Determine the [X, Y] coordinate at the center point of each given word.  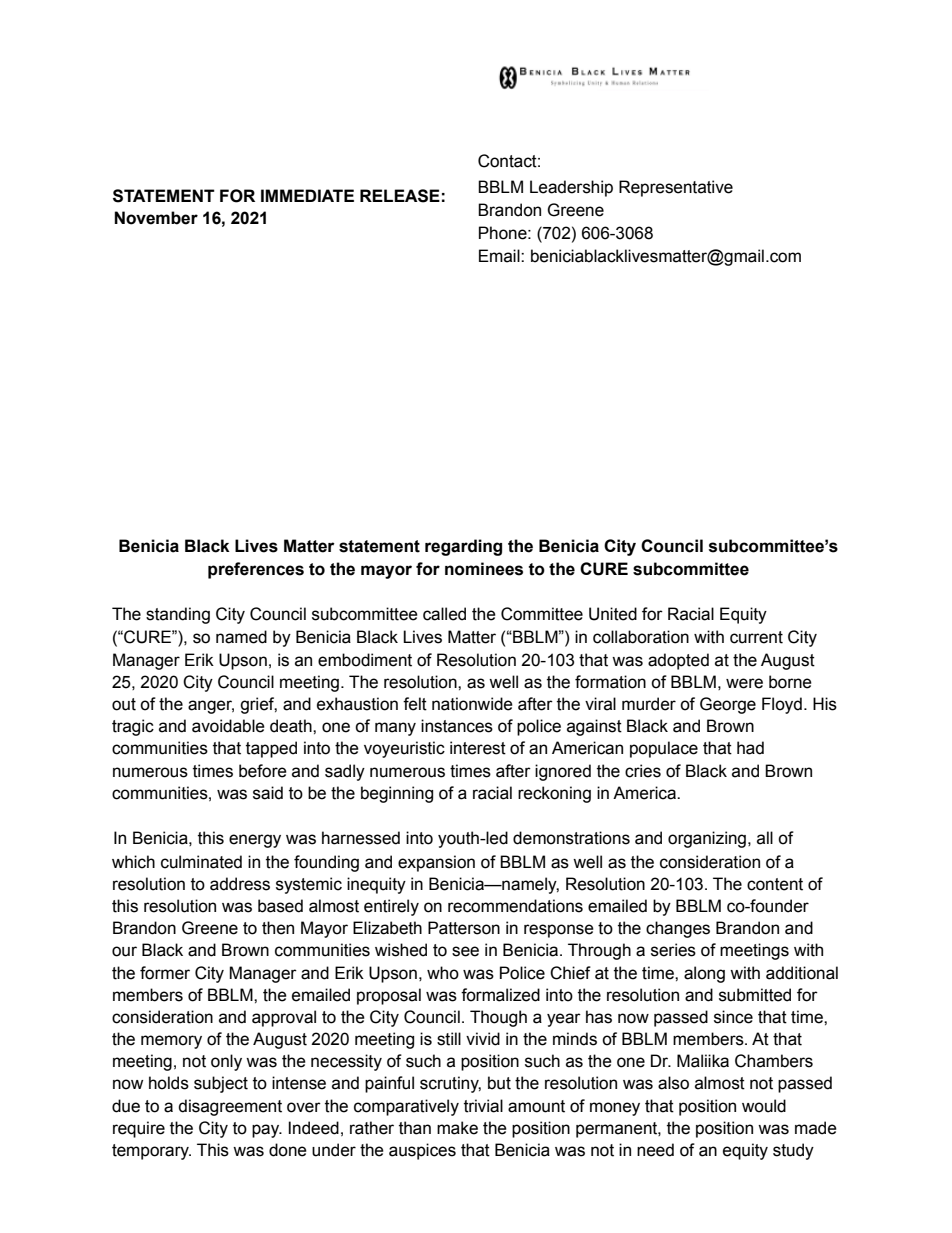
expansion [436, 863]
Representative [676, 188]
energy [255, 841]
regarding [463, 547]
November [156, 218]
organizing [707, 839]
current [756, 637]
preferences [256, 570]
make [457, 1128]
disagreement [230, 1107]
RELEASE [400, 196]
